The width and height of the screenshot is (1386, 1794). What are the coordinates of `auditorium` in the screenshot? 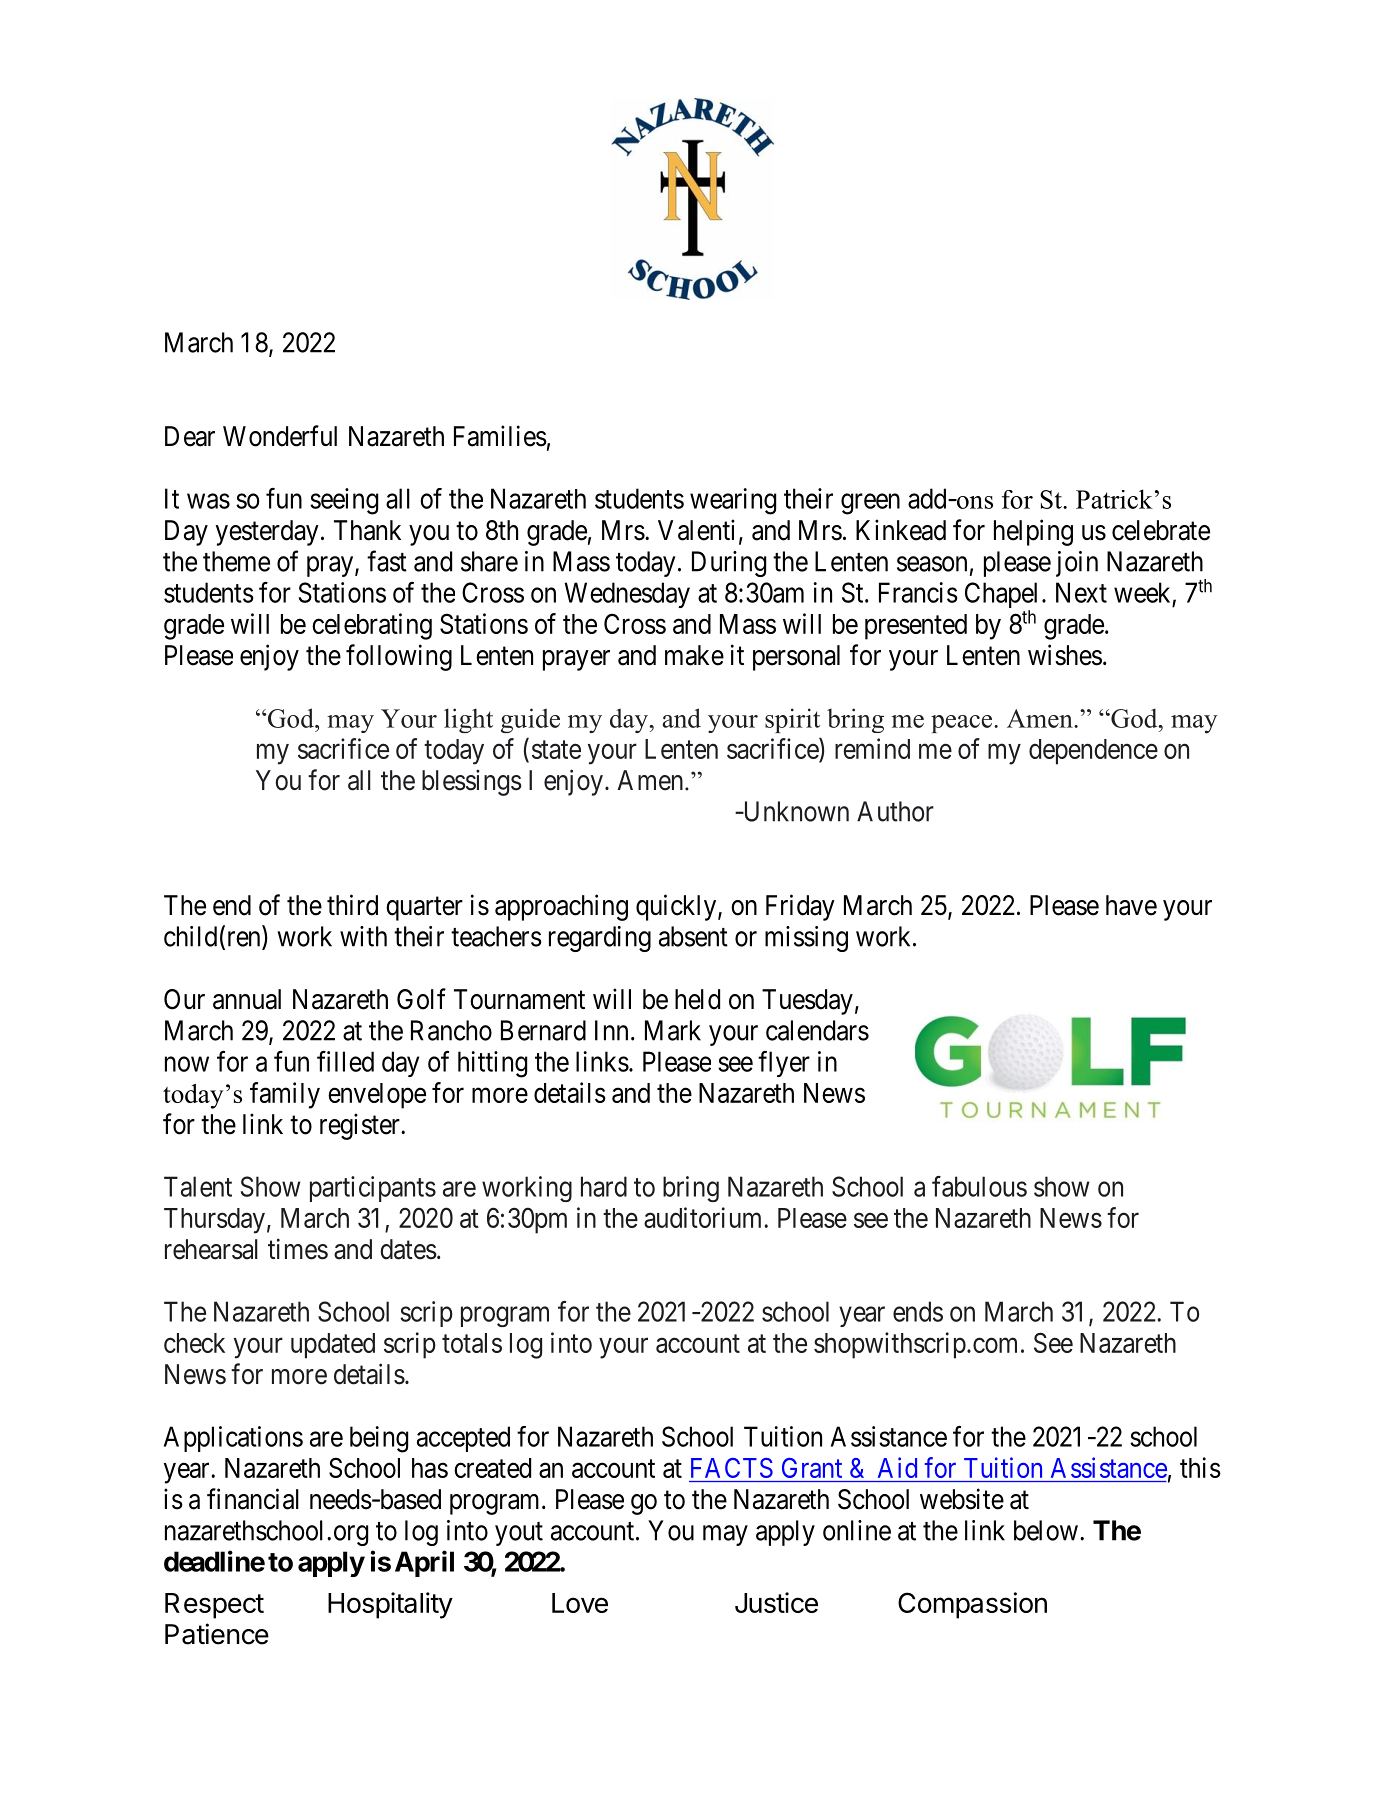 It's located at (704, 1217).
